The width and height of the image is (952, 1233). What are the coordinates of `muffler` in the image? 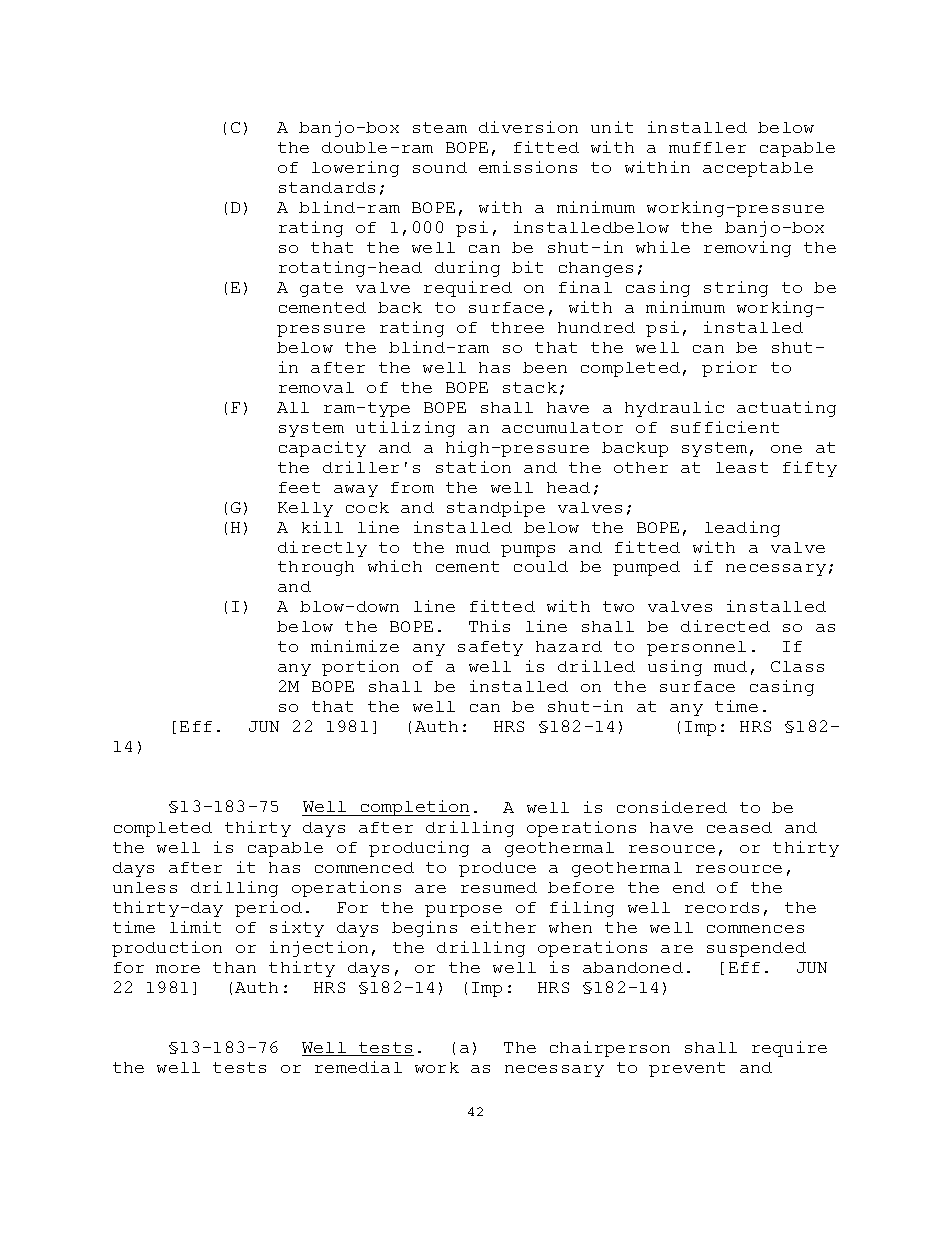 It's located at (707, 147).
